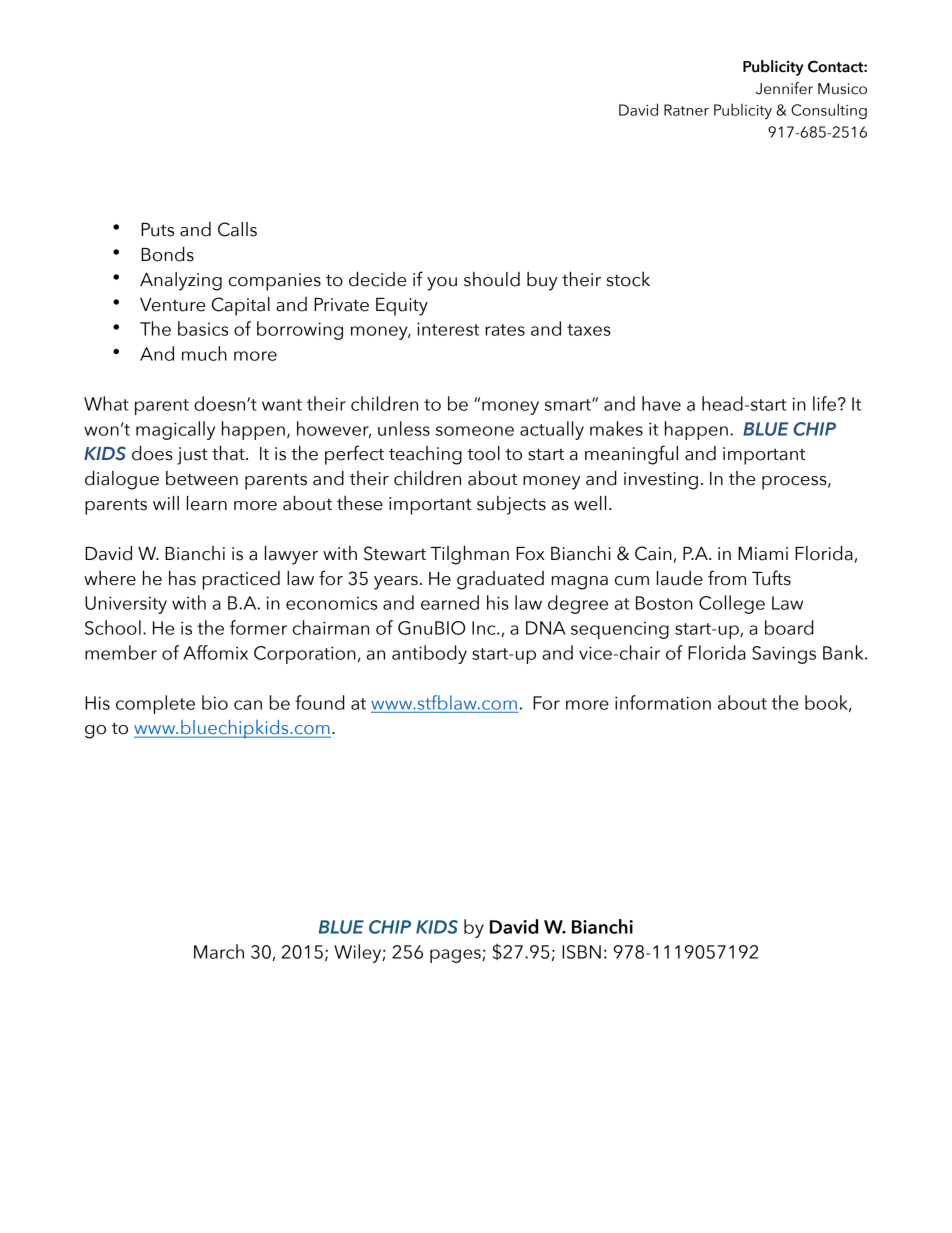  What do you see at coordinates (511, 505) in the document?
I see `subjects` at bounding box center [511, 505].
